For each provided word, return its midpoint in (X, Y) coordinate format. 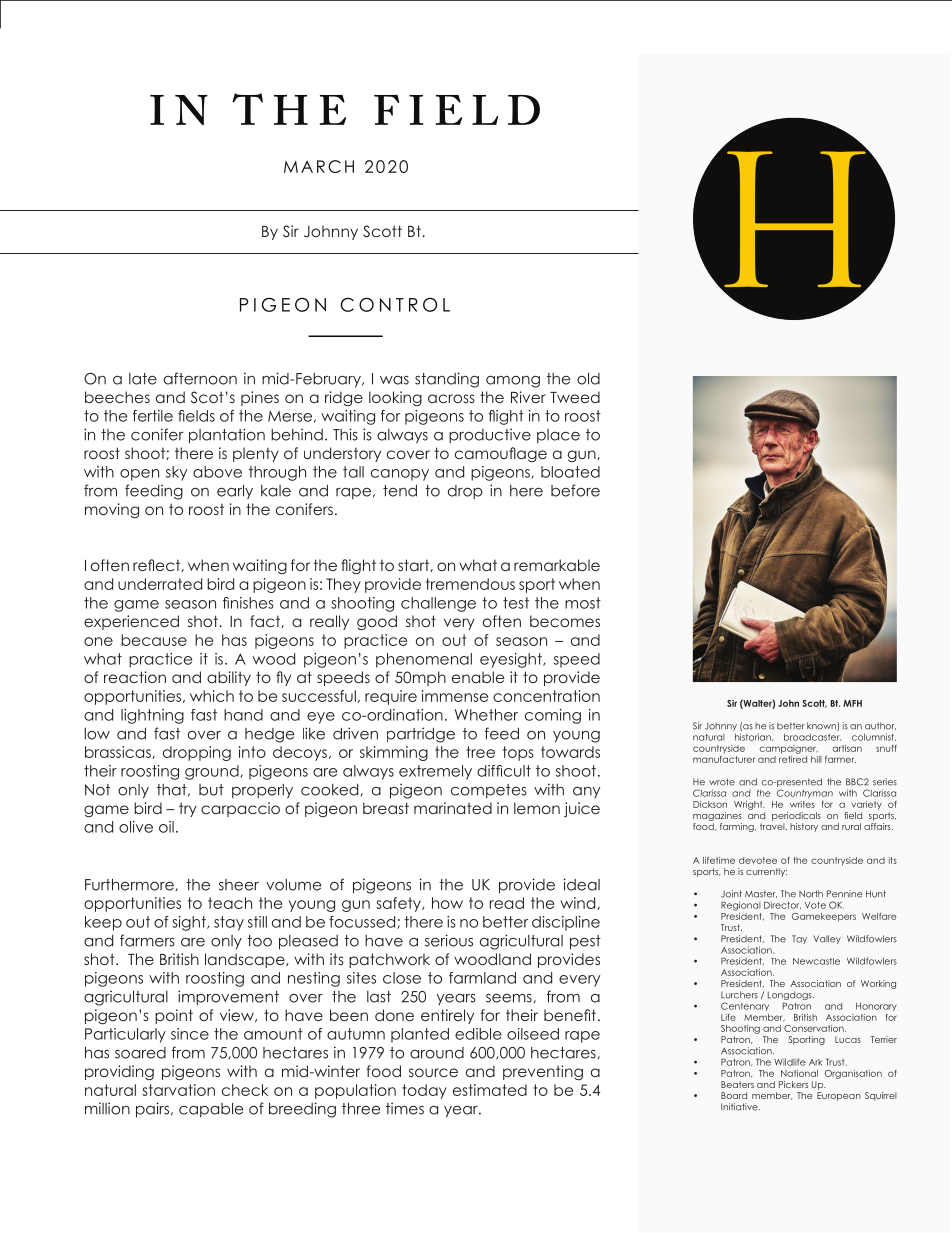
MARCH (319, 166)
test (516, 603)
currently (766, 872)
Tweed (575, 397)
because (154, 640)
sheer (239, 885)
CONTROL (395, 304)
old (588, 379)
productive (490, 435)
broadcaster (812, 737)
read (506, 903)
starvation (178, 1090)
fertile (153, 416)
